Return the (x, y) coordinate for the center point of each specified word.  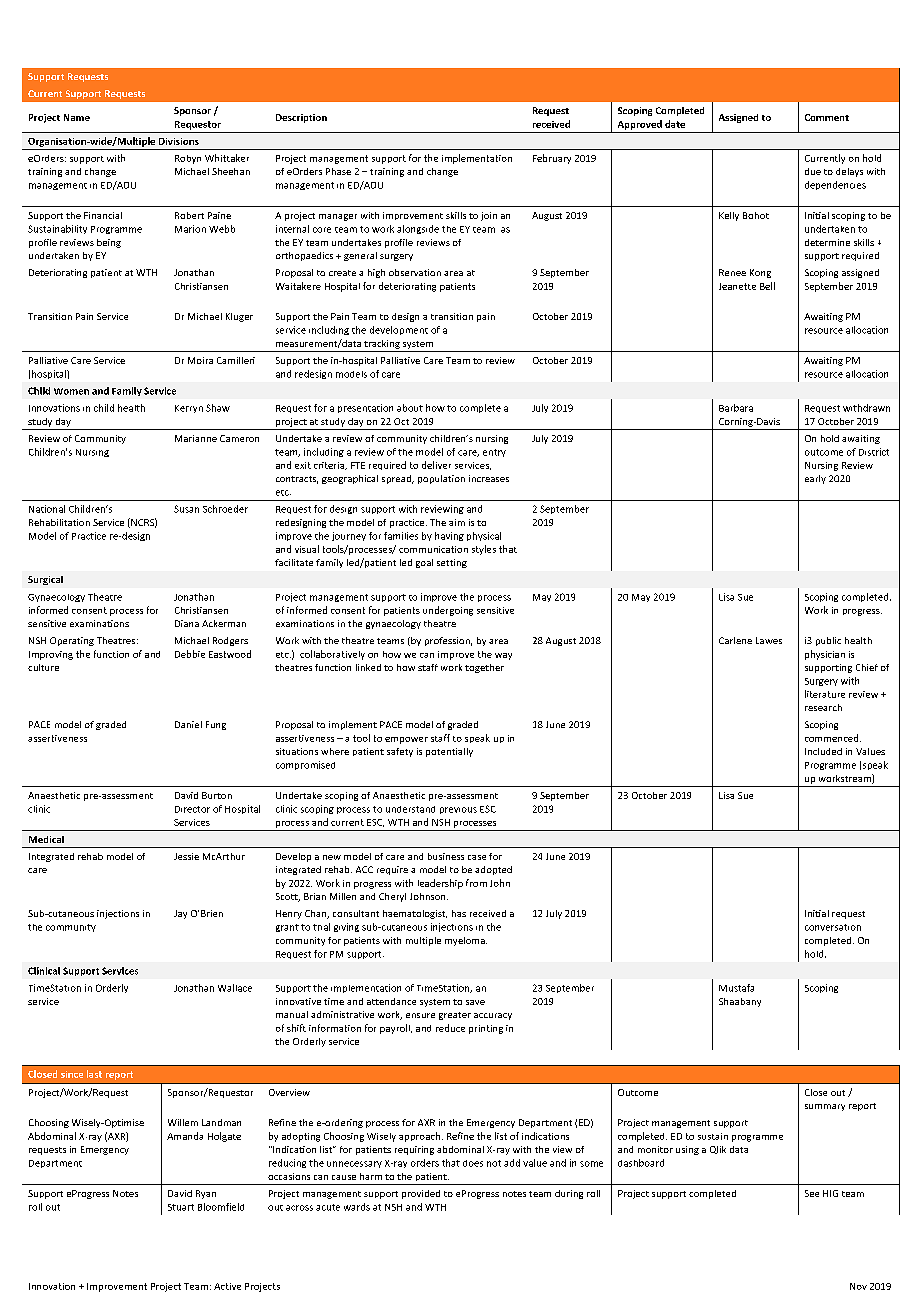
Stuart (181, 1207)
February (552, 159)
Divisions (179, 141)
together (484, 668)
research (823, 707)
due (813, 171)
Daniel (188, 724)
